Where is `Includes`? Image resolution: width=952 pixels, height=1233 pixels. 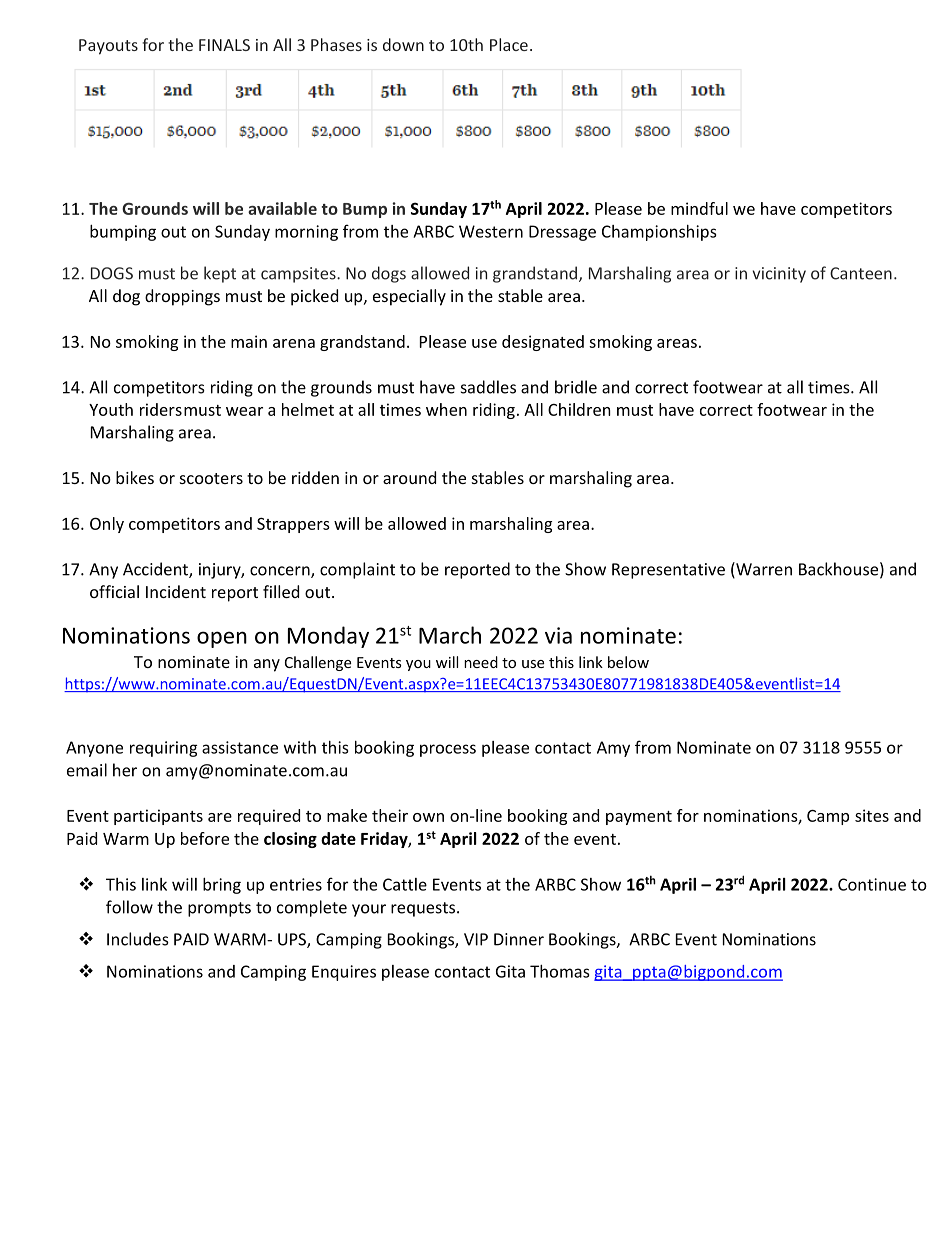 Includes is located at coordinates (138, 939).
